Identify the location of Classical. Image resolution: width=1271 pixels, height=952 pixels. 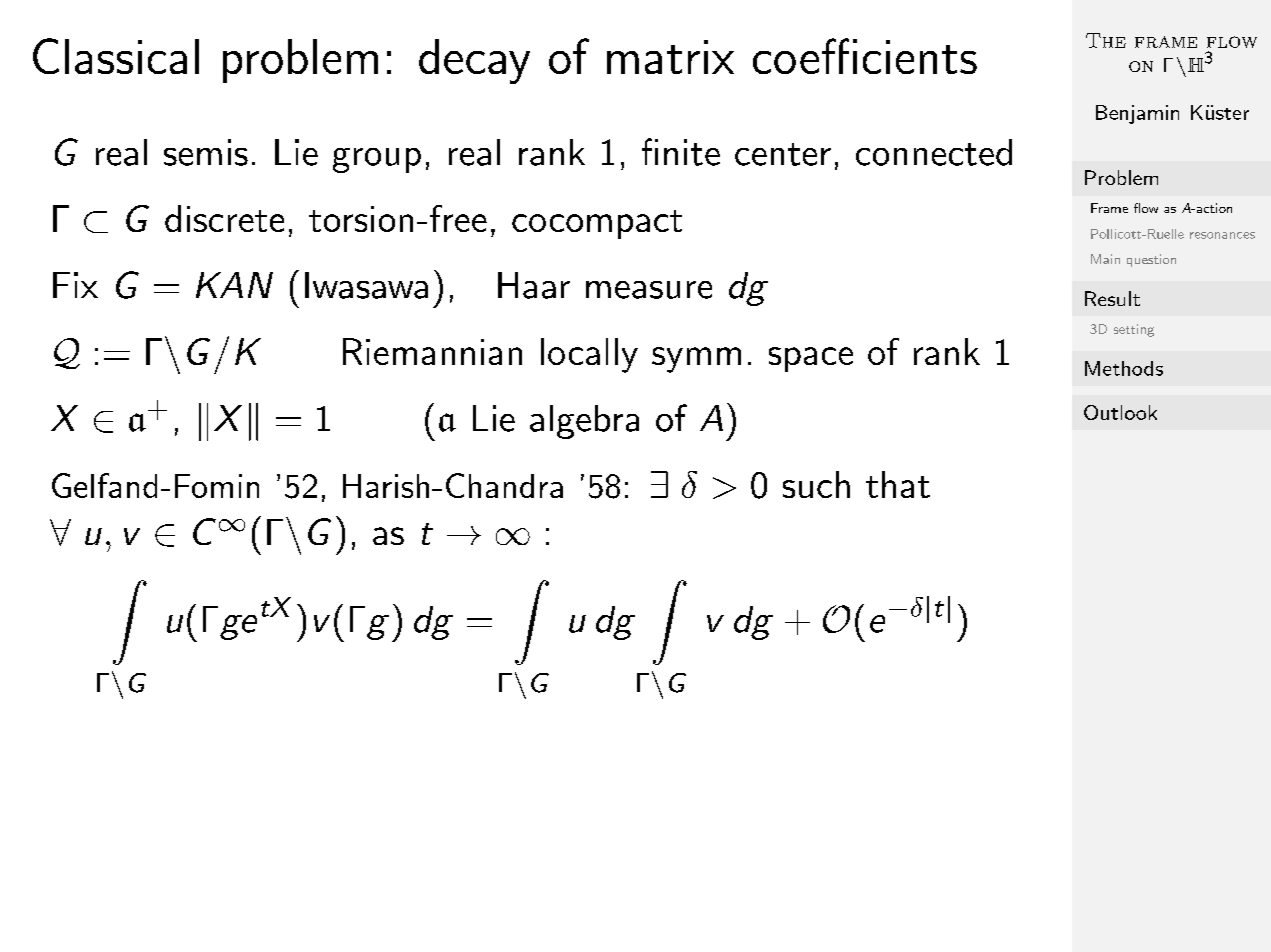
(116, 56).
